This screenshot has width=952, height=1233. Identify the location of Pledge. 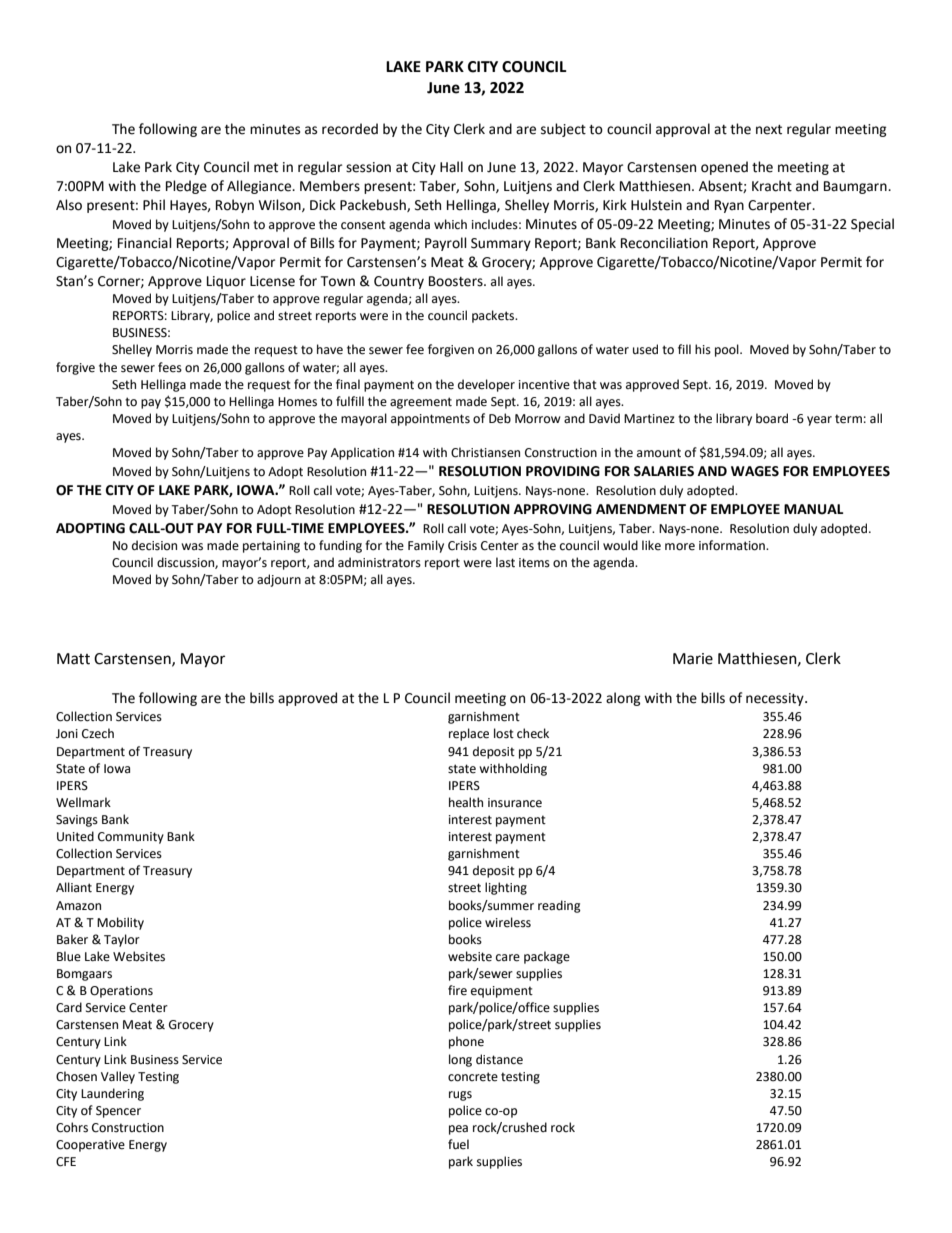
(186, 187).
